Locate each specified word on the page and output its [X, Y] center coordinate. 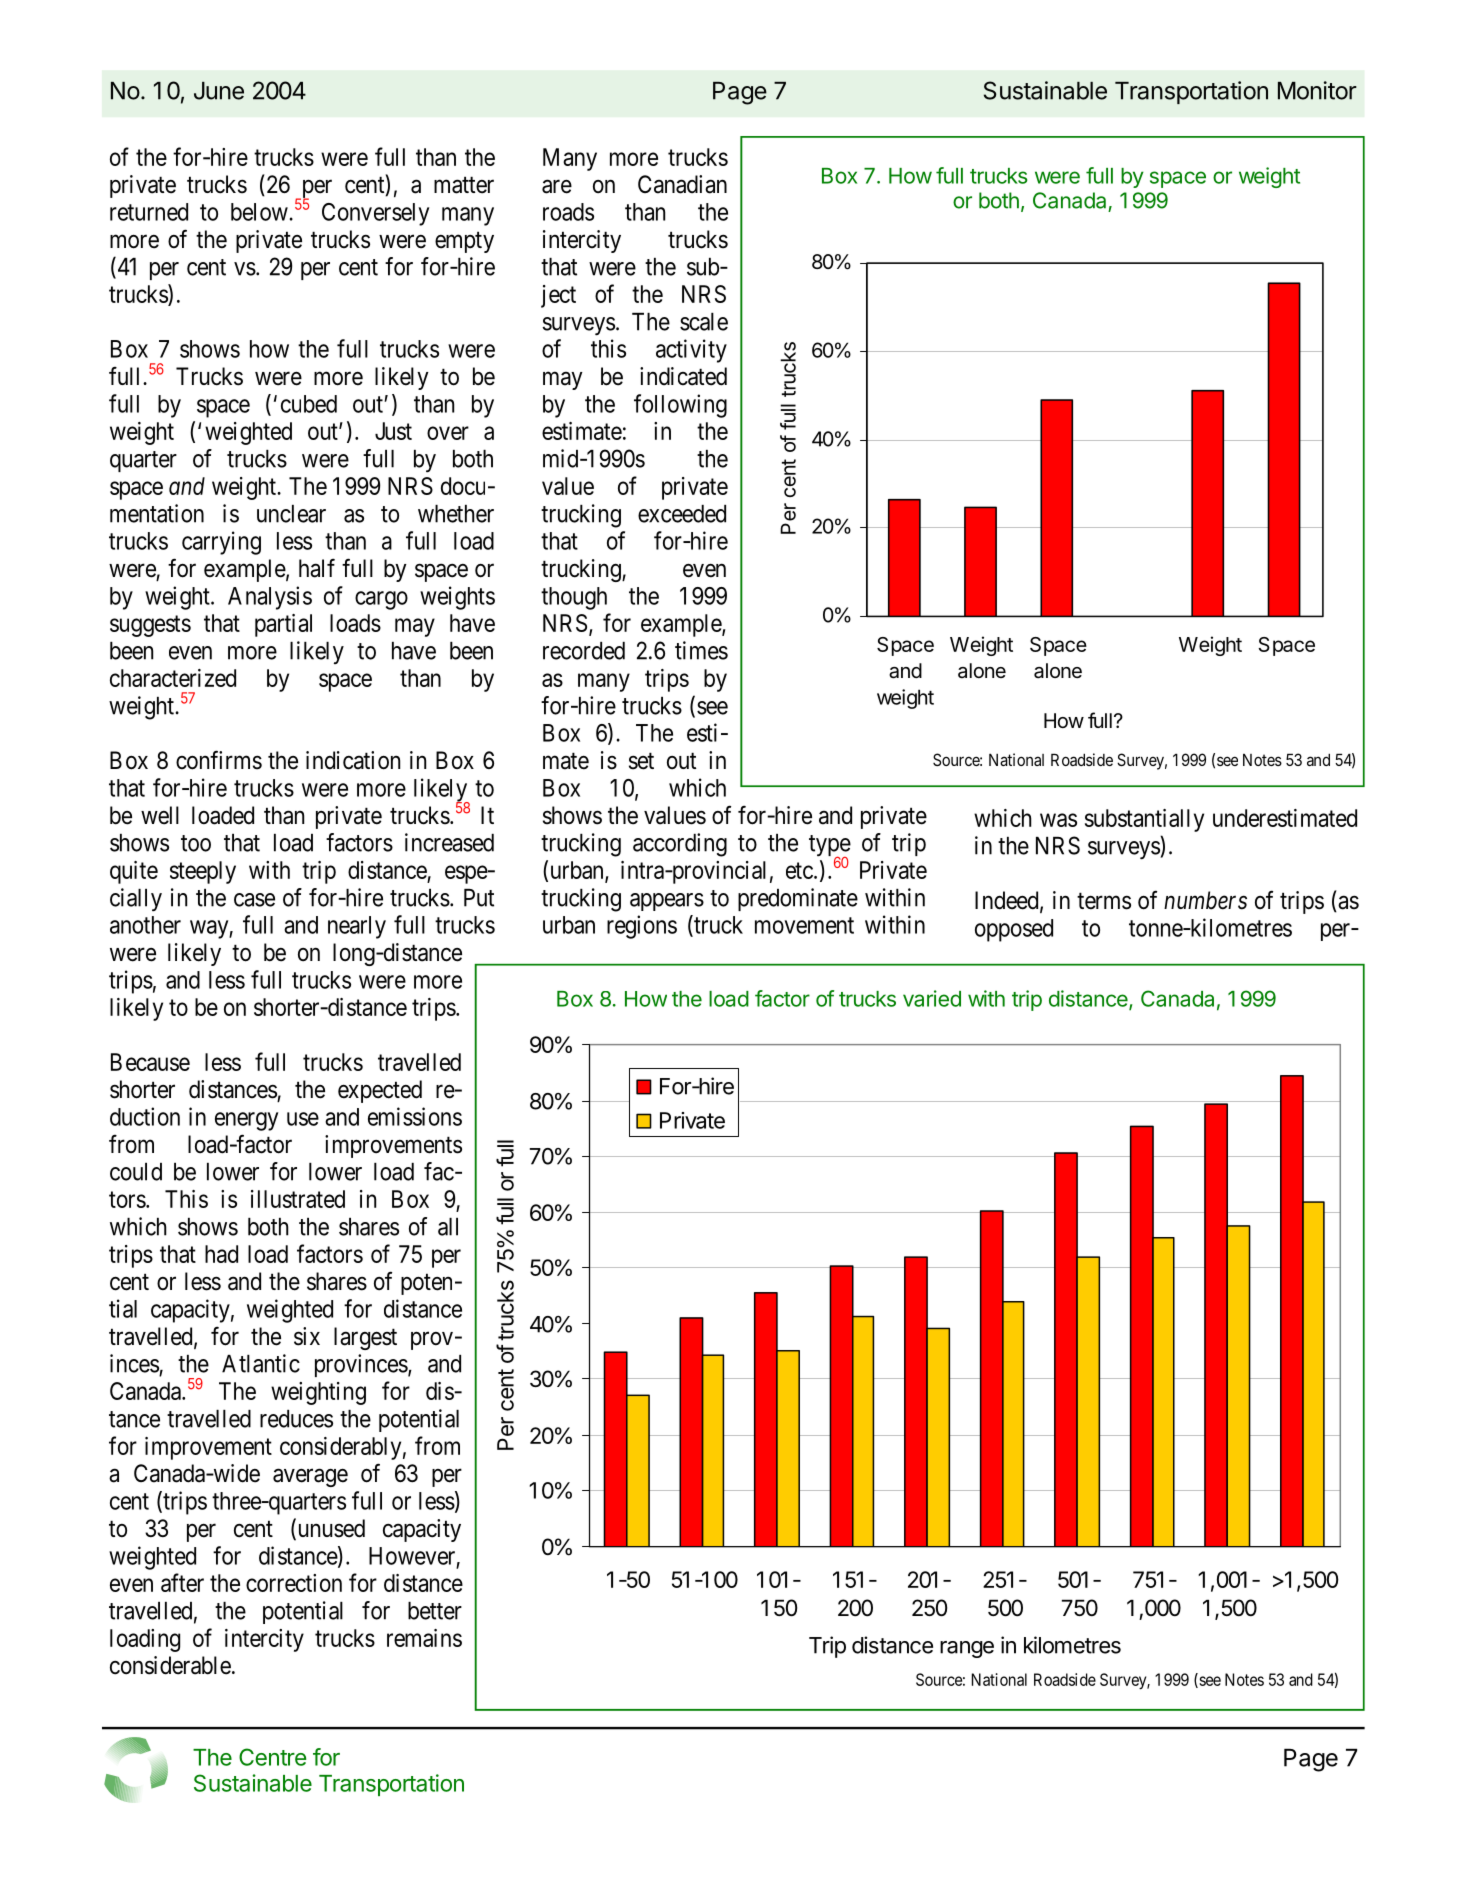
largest [365, 1338]
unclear [291, 514]
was [1058, 820]
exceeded [682, 514]
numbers [1205, 900]
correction [294, 1583]
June [219, 91]
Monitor [1317, 90]
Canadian [682, 184]
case [254, 900]
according [680, 845]
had [221, 1254]
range [967, 1649]
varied [932, 998]
